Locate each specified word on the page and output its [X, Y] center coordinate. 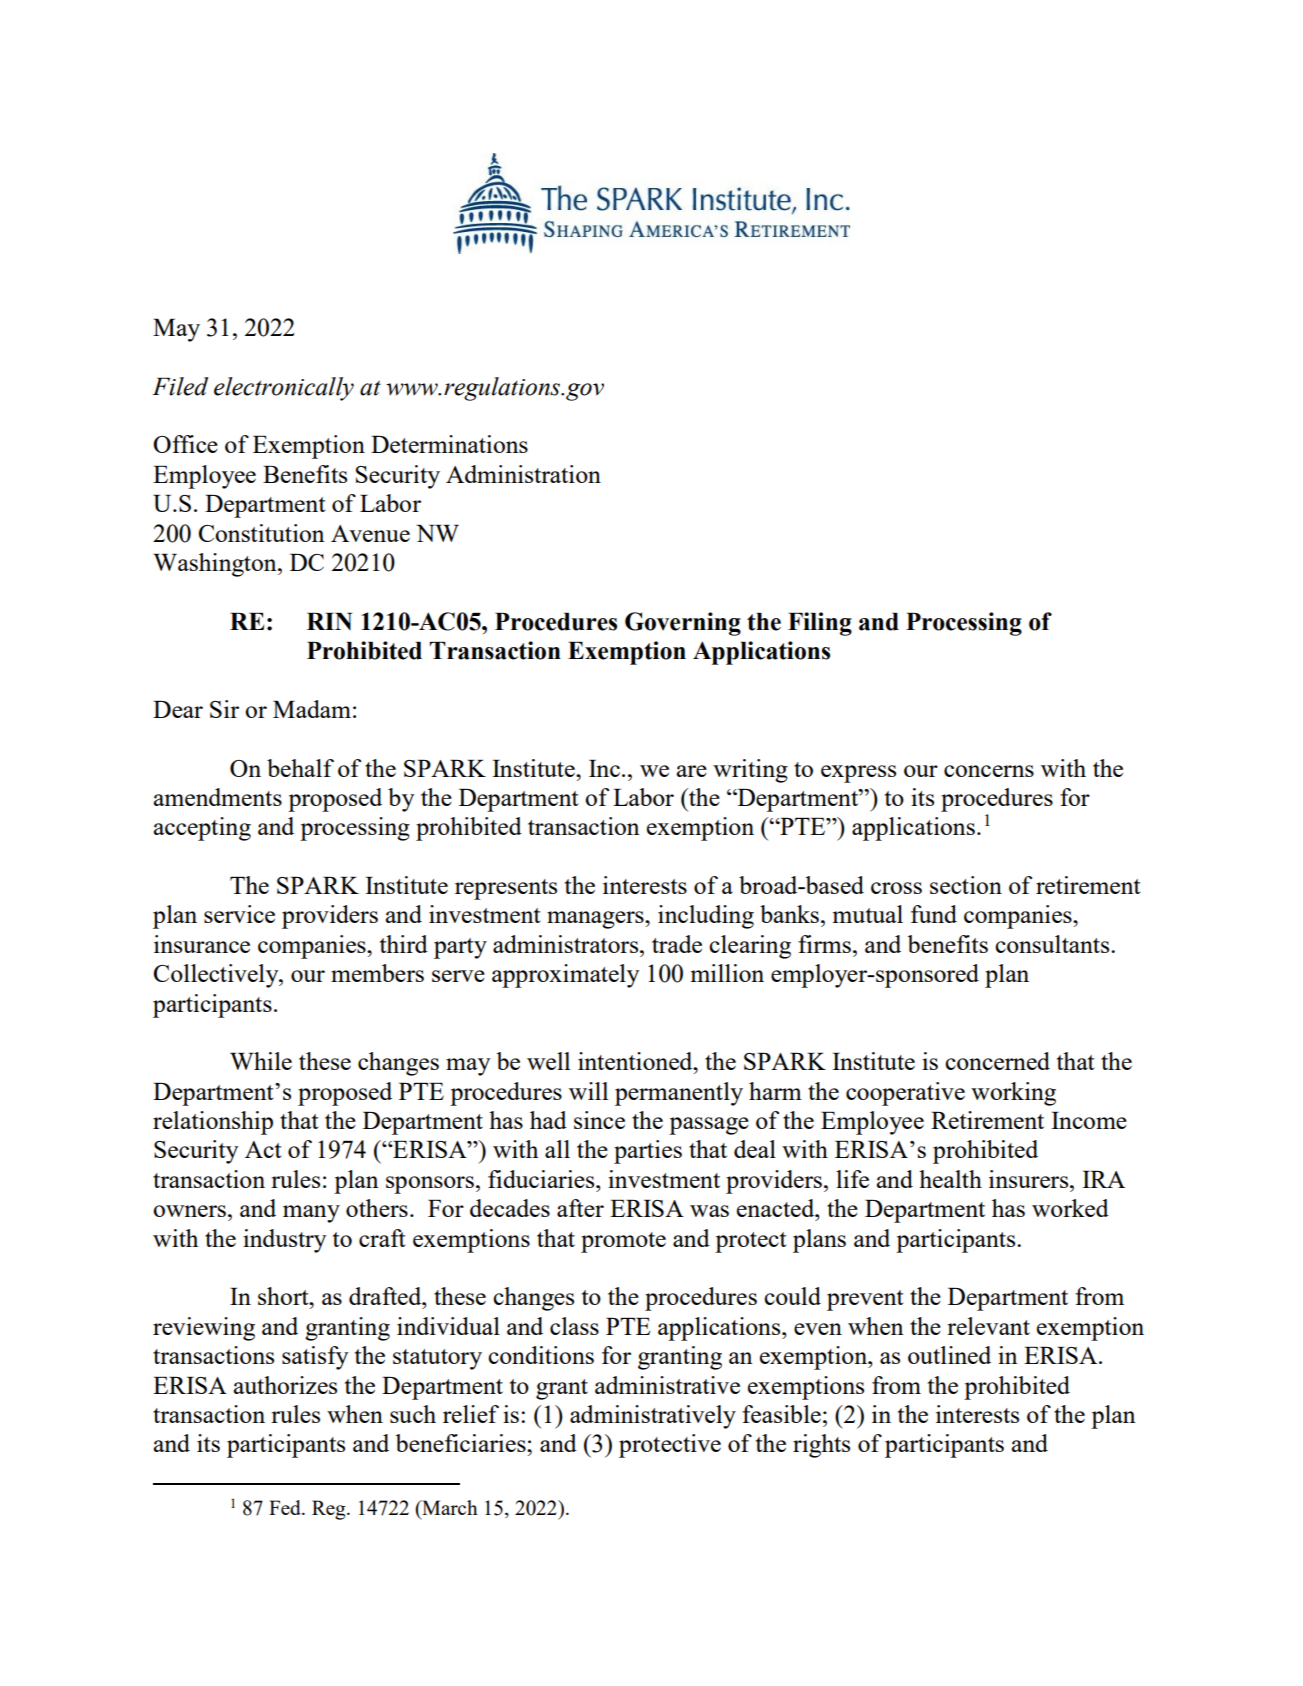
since [599, 1120]
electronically [284, 389]
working [1013, 1094]
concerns [989, 771]
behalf [300, 768]
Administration [523, 474]
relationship [213, 1123]
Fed [286, 1507]
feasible [781, 1414]
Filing [820, 624]
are [692, 771]
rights [821, 1446]
